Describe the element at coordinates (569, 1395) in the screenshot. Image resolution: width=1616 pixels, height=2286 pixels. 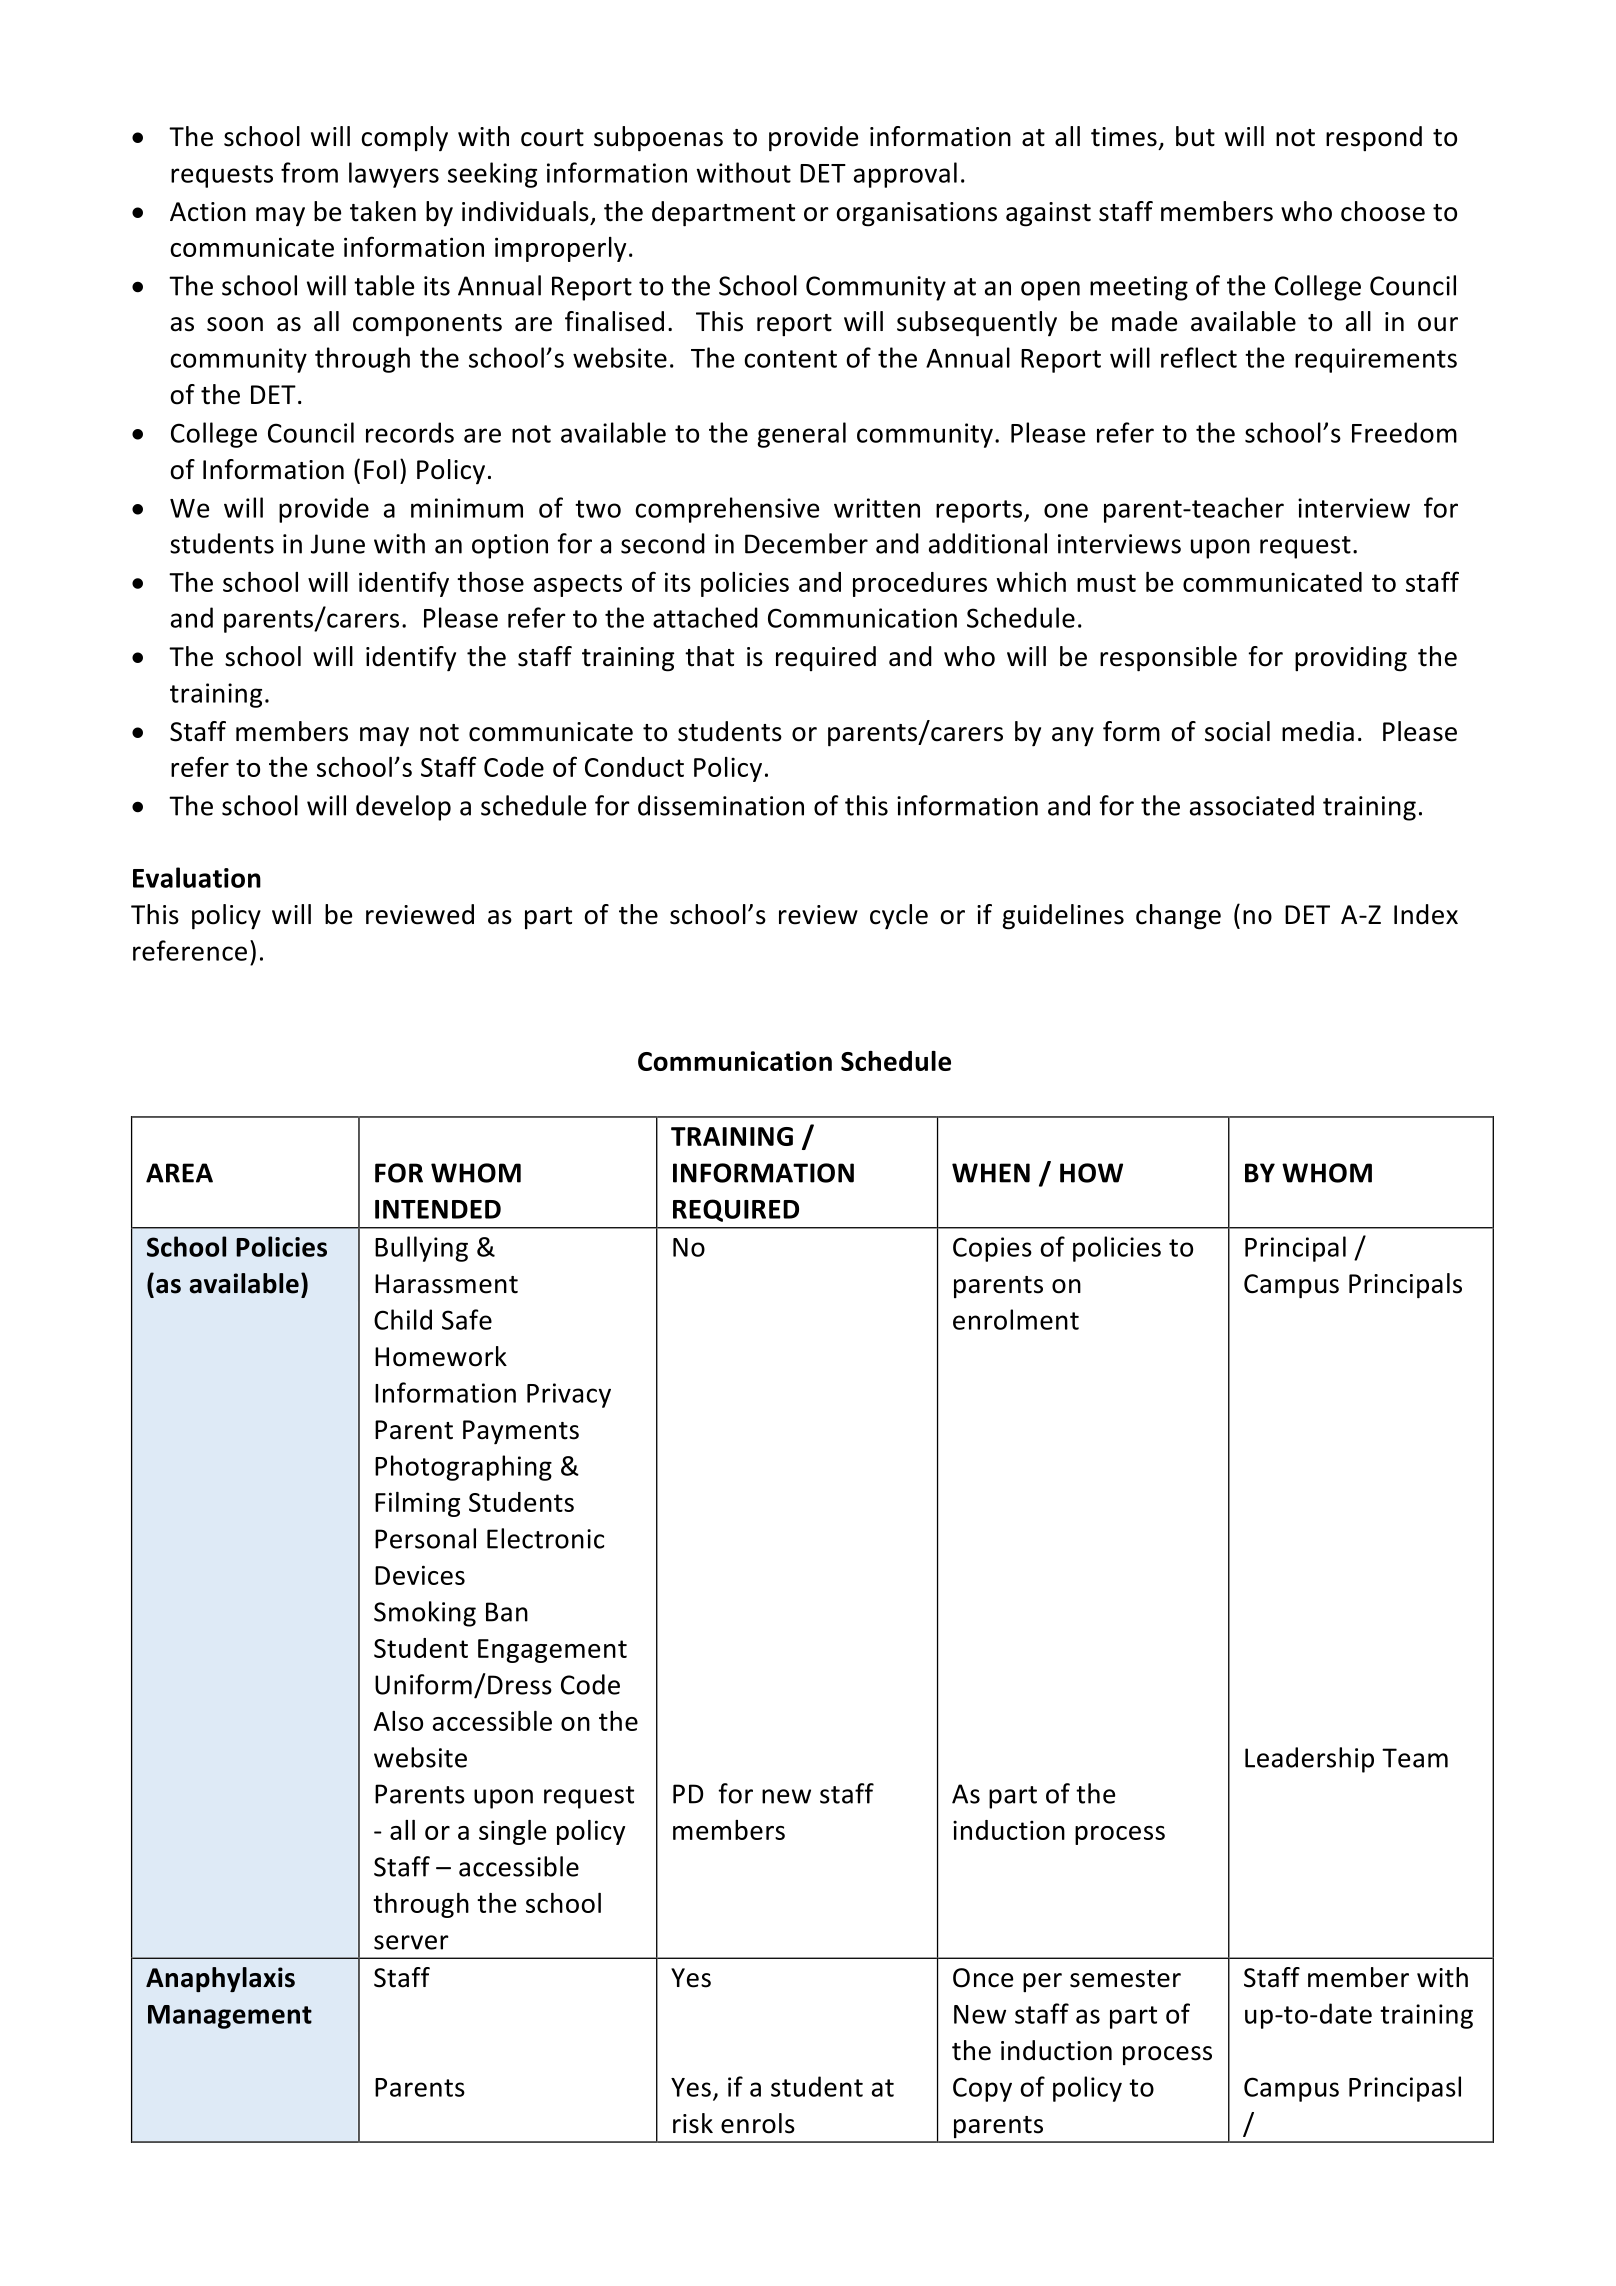
I see `Privacy` at that location.
